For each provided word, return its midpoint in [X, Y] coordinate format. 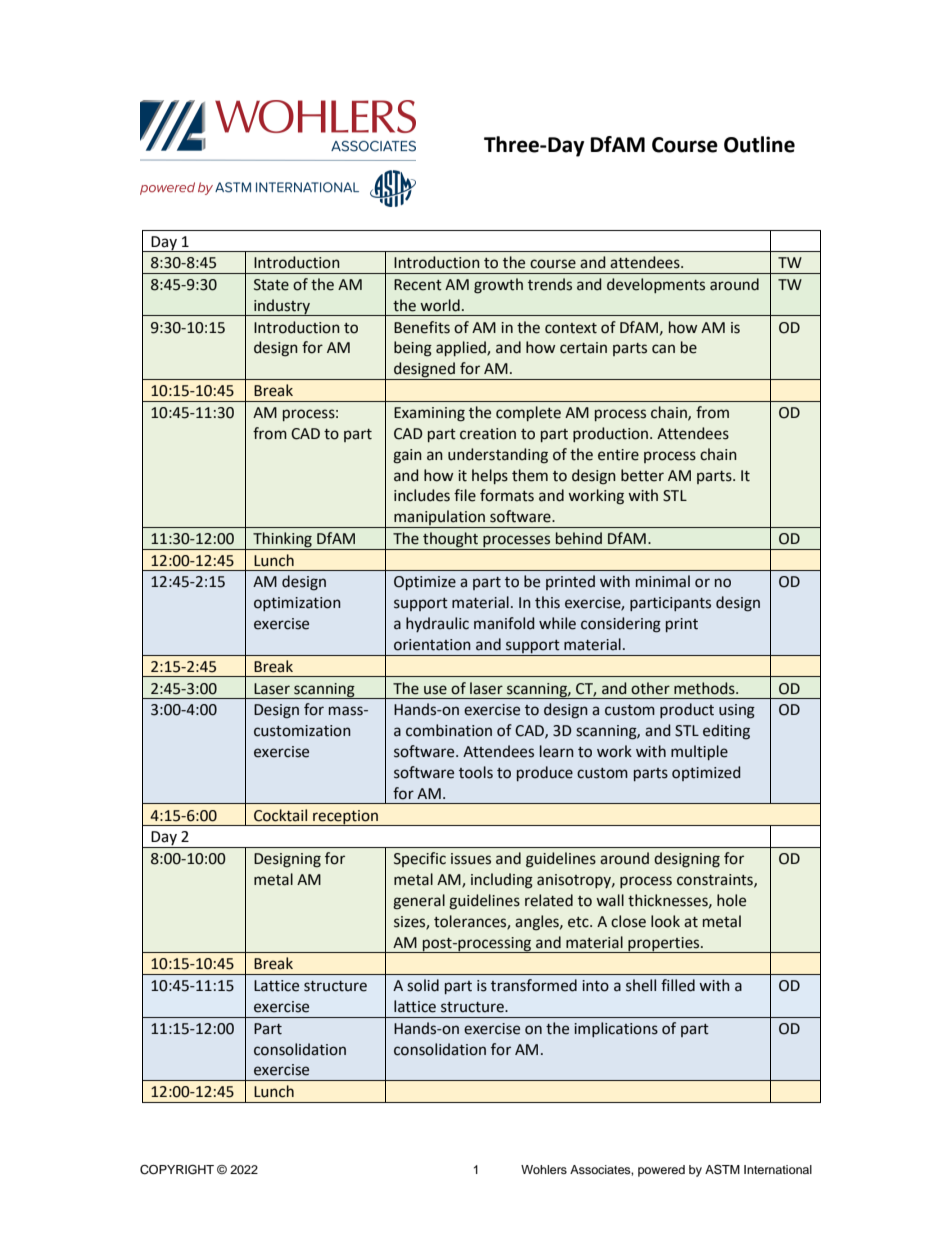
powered [661, 1171]
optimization [297, 604]
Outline [759, 144]
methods [705, 688]
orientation [432, 645]
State [271, 285]
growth [498, 286]
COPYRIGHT [177, 1169]
